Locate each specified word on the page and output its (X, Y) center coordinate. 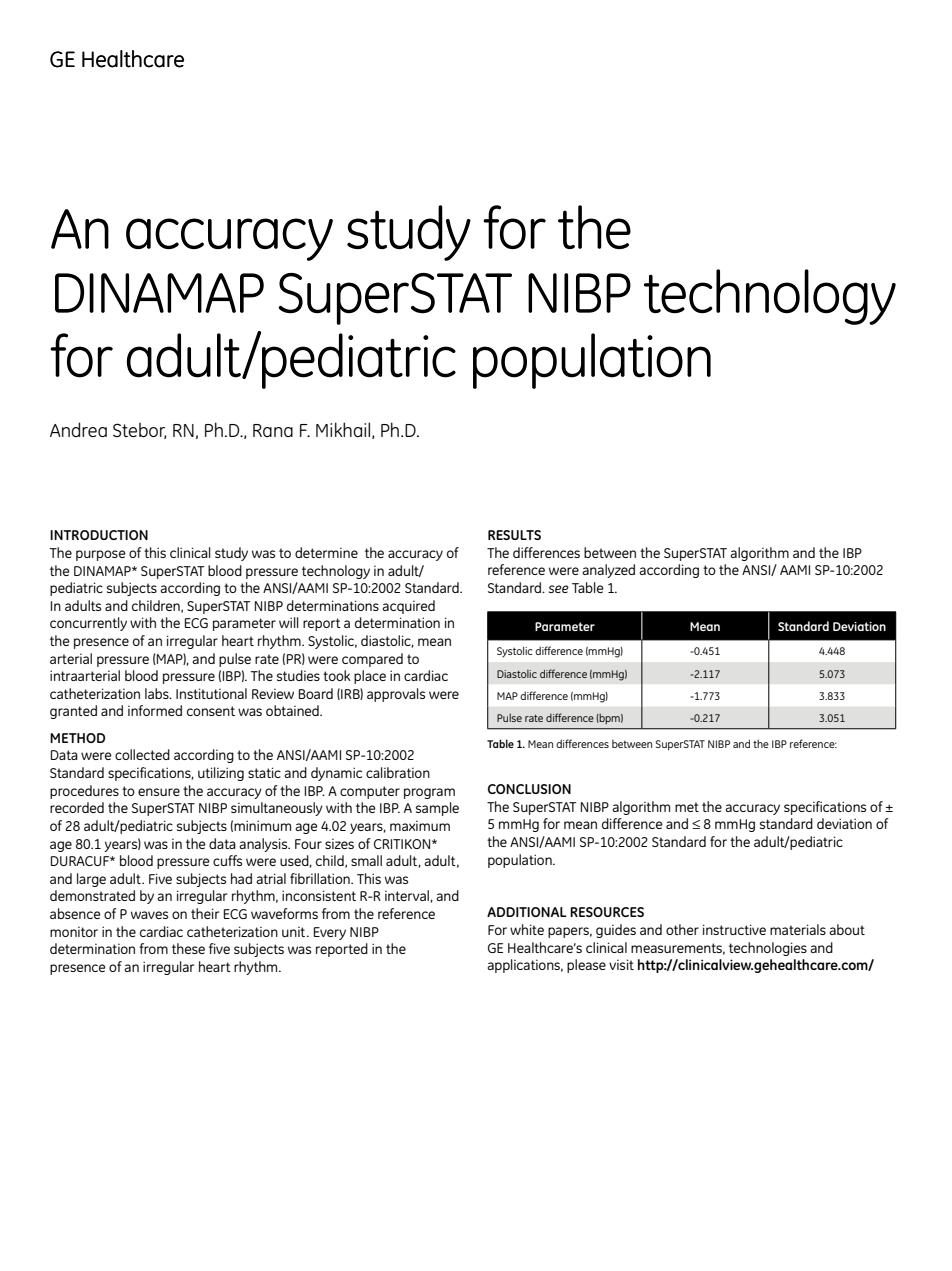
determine (326, 552)
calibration (398, 772)
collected (142, 754)
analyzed (608, 571)
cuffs (227, 860)
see (559, 589)
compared (372, 660)
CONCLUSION (529, 789)
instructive (734, 929)
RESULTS (514, 535)
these (188, 948)
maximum (420, 826)
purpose (101, 555)
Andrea (78, 429)
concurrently (88, 624)
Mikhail (344, 430)
